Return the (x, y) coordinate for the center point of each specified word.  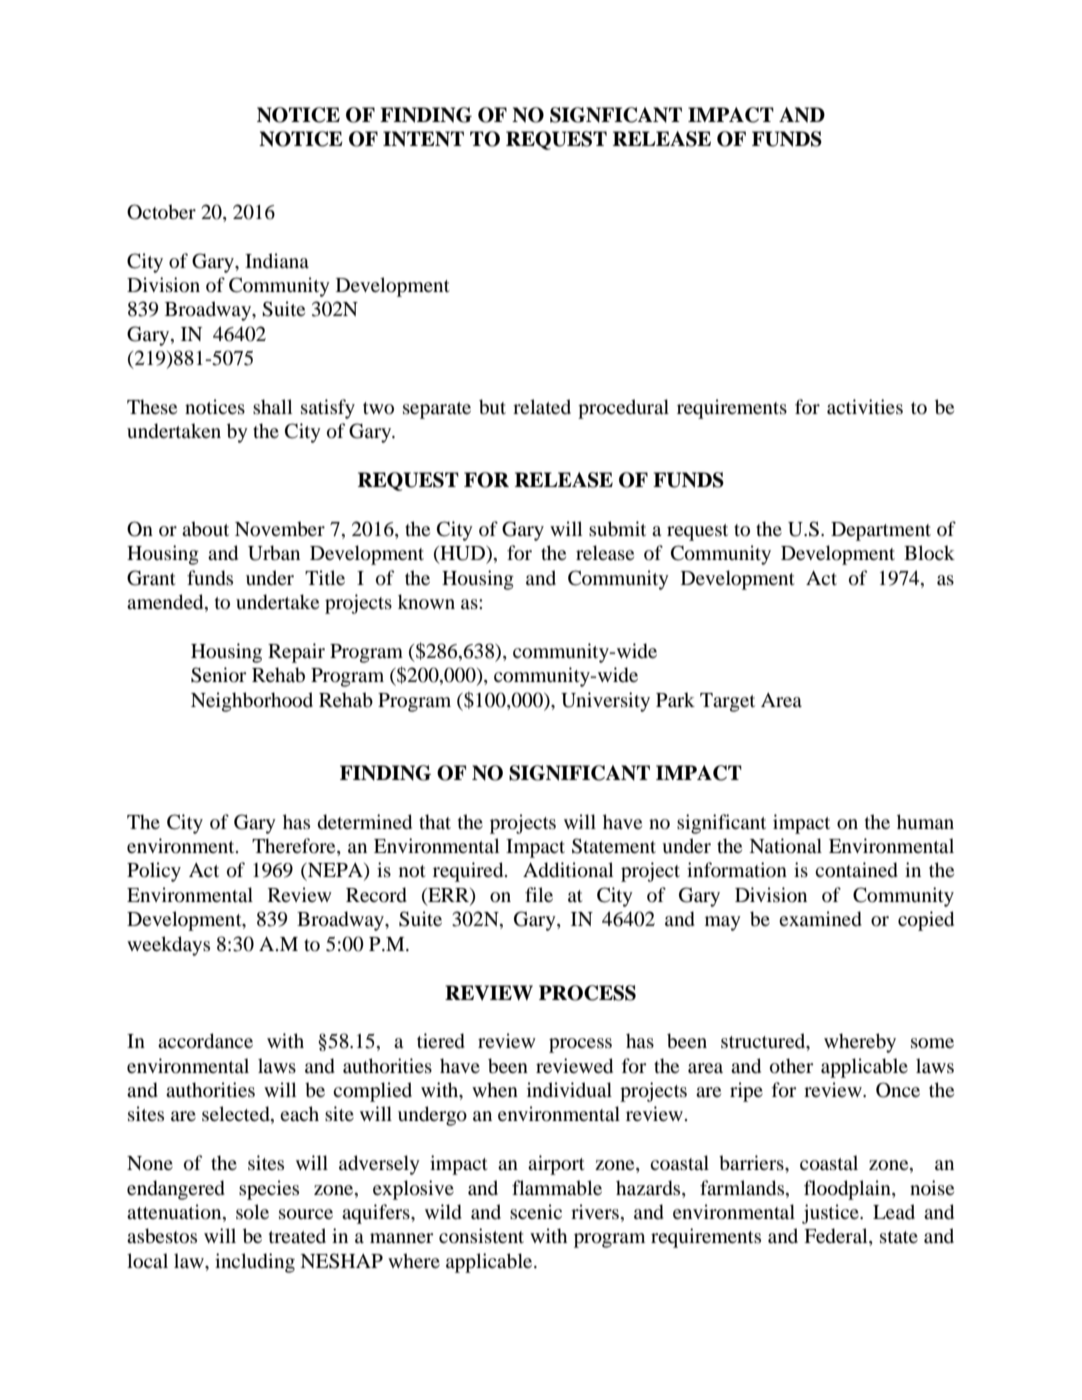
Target (727, 702)
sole (252, 1212)
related (542, 406)
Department (881, 531)
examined (820, 919)
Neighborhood (252, 702)
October (161, 212)
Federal (837, 1237)
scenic (536, 1211)
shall (272, 406)
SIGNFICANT (616, 115)
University (605, 702)
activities (865, 406)
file (539, 894)
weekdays (168, 946)
